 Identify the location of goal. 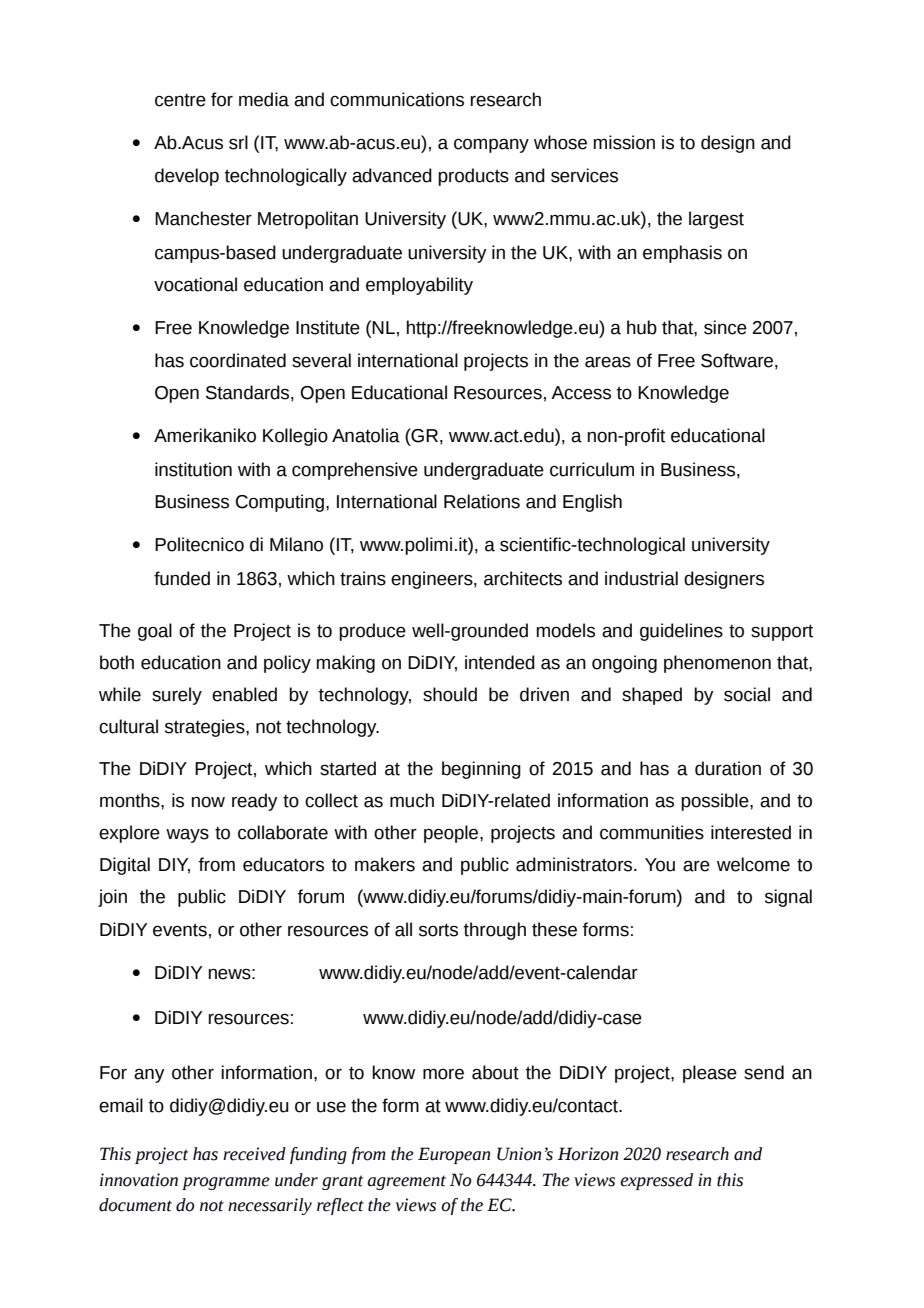
(155, 632).
